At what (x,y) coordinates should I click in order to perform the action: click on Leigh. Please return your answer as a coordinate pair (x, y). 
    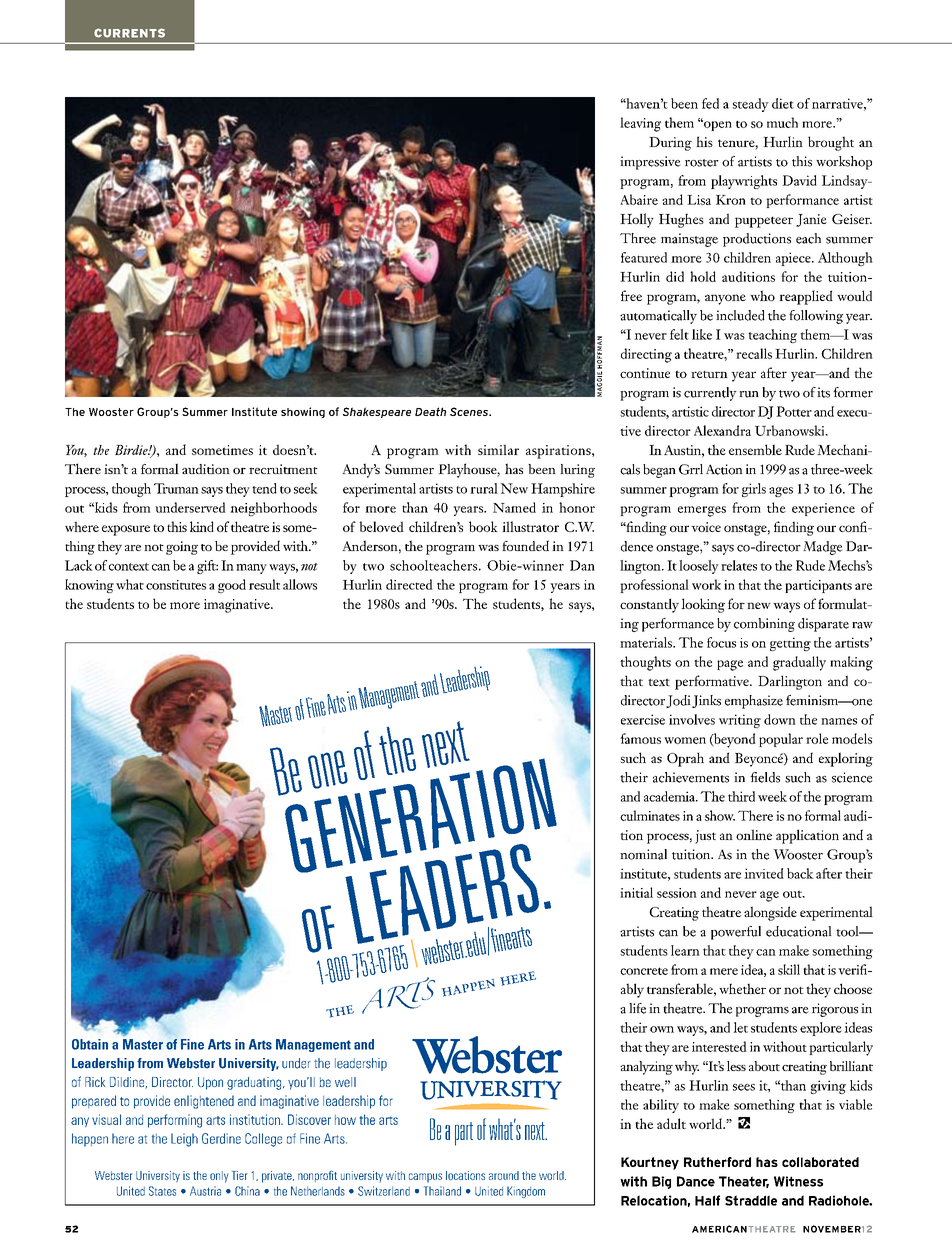
    Looking at the image, I should click on (184, 1140).
